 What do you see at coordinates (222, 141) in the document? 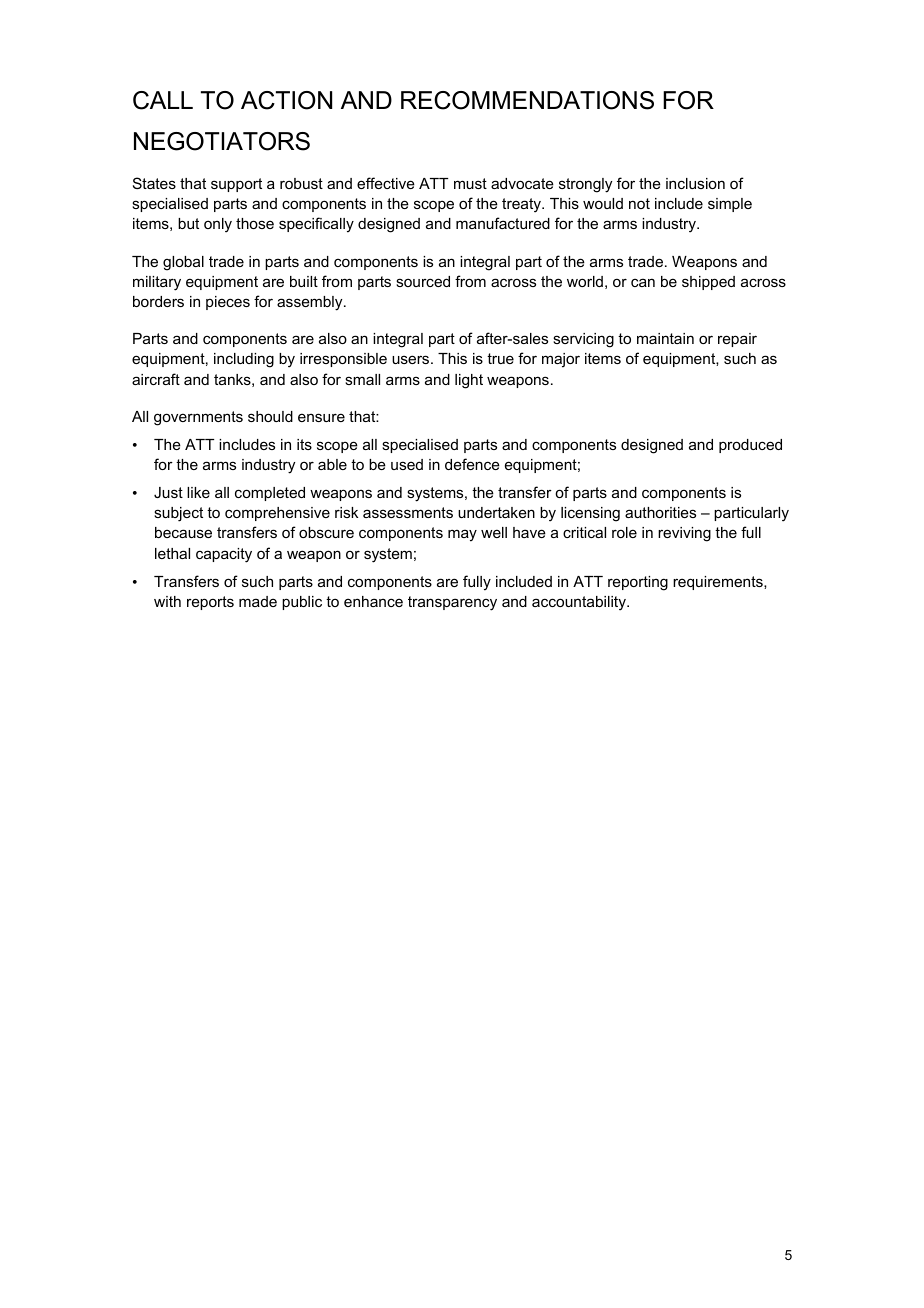
I see `NEGOTIATORS` at bounding box center [222, 141].
